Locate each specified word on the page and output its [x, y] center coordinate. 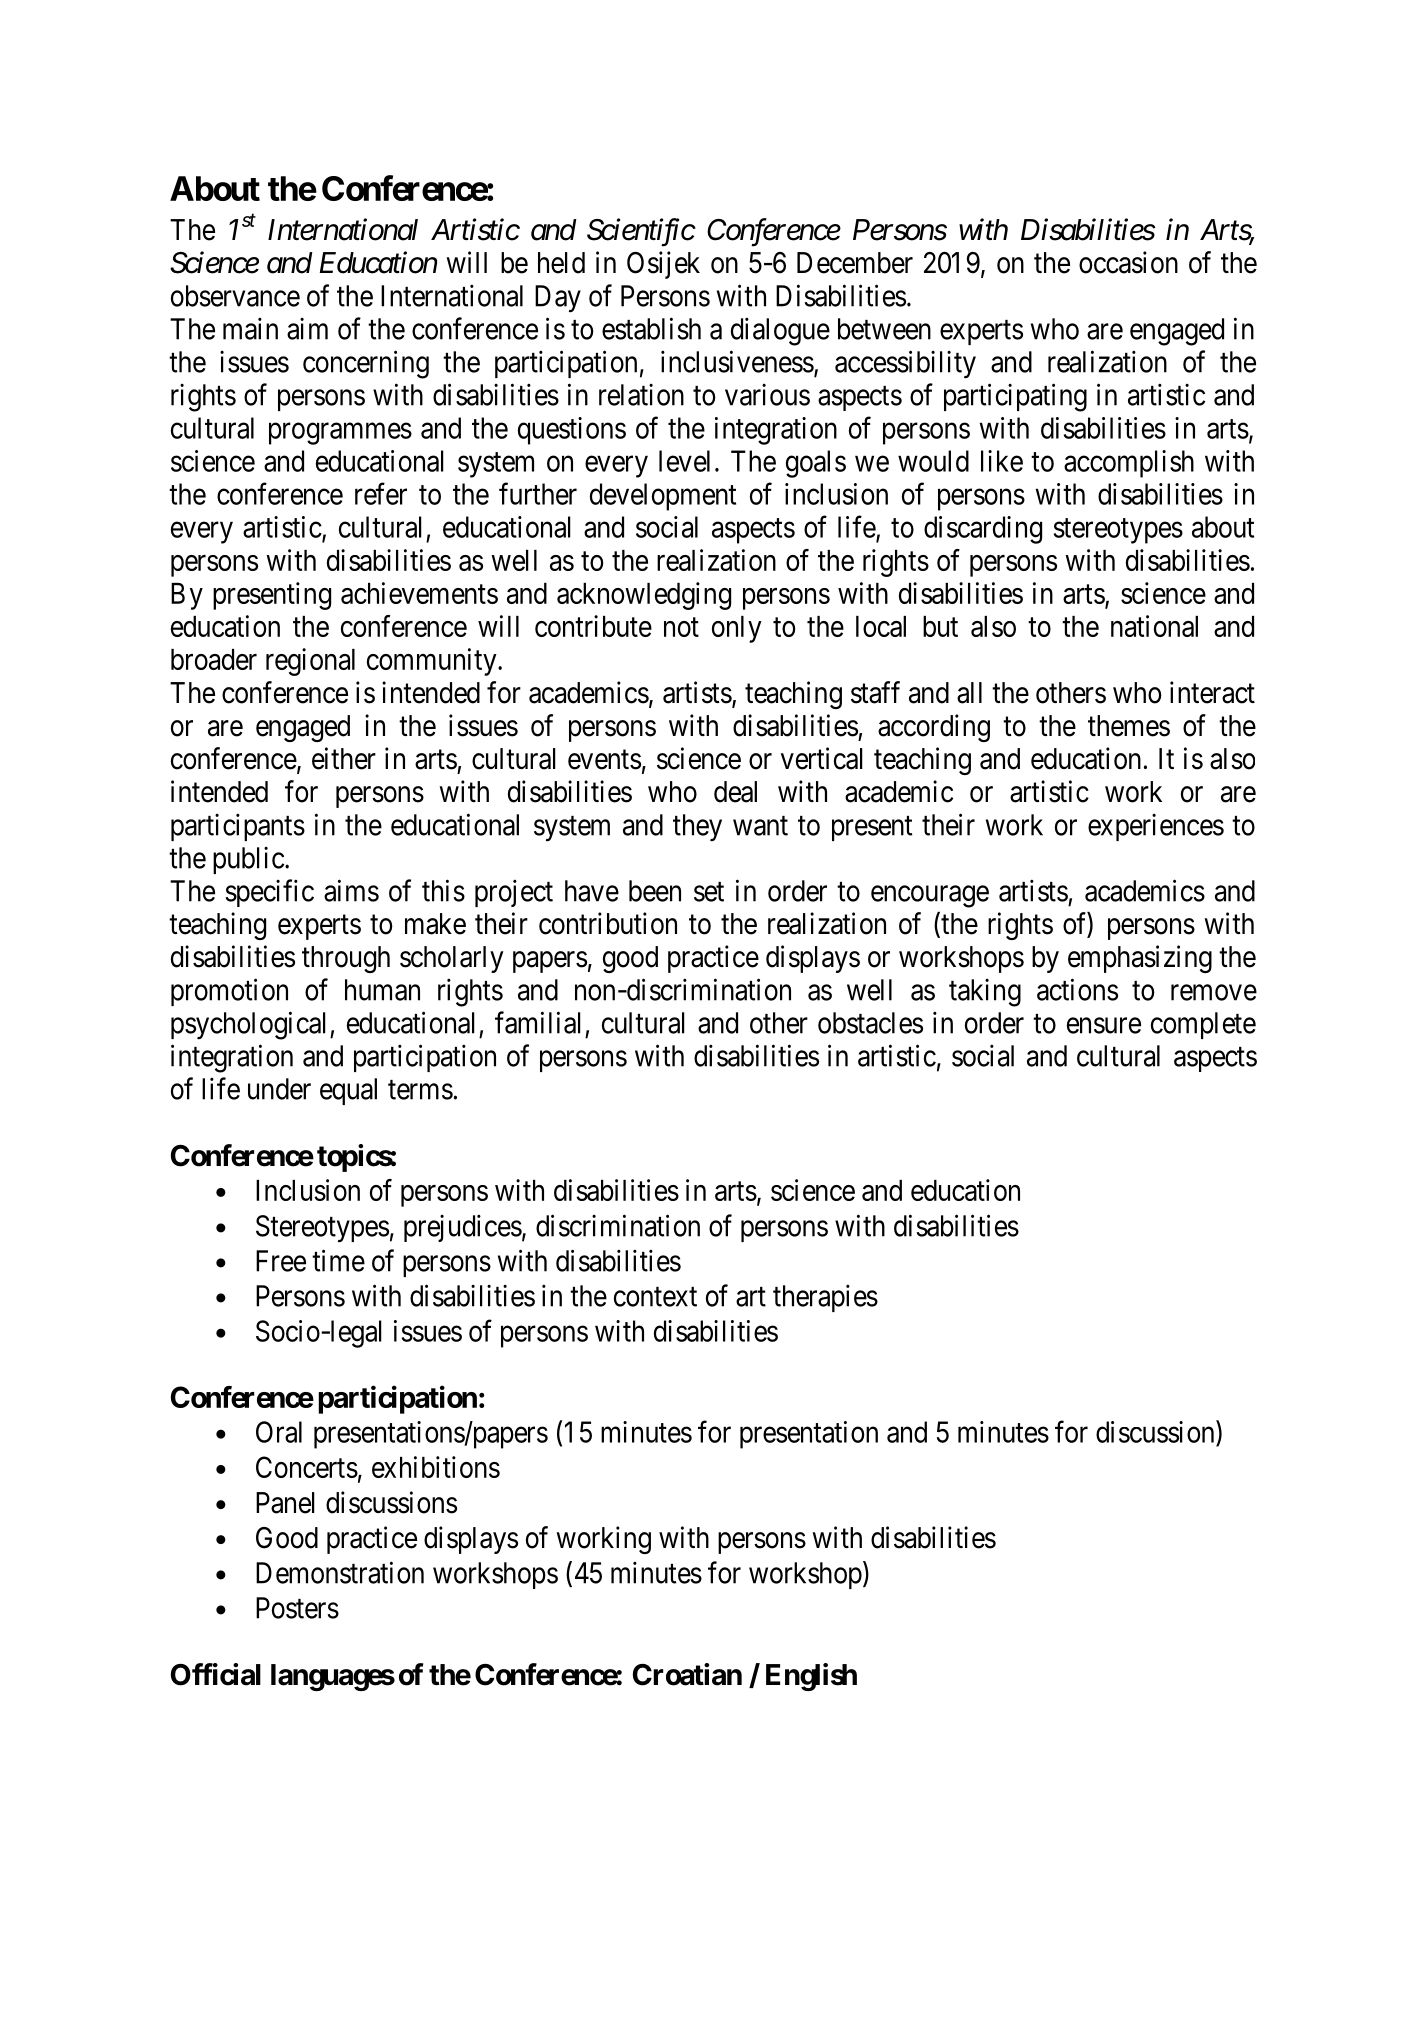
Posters [297, 1608]
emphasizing [1140, 959]
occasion [1128, 262]
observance [235, 296]
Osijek [663, 265]
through [346, 959]
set [709, 892]
